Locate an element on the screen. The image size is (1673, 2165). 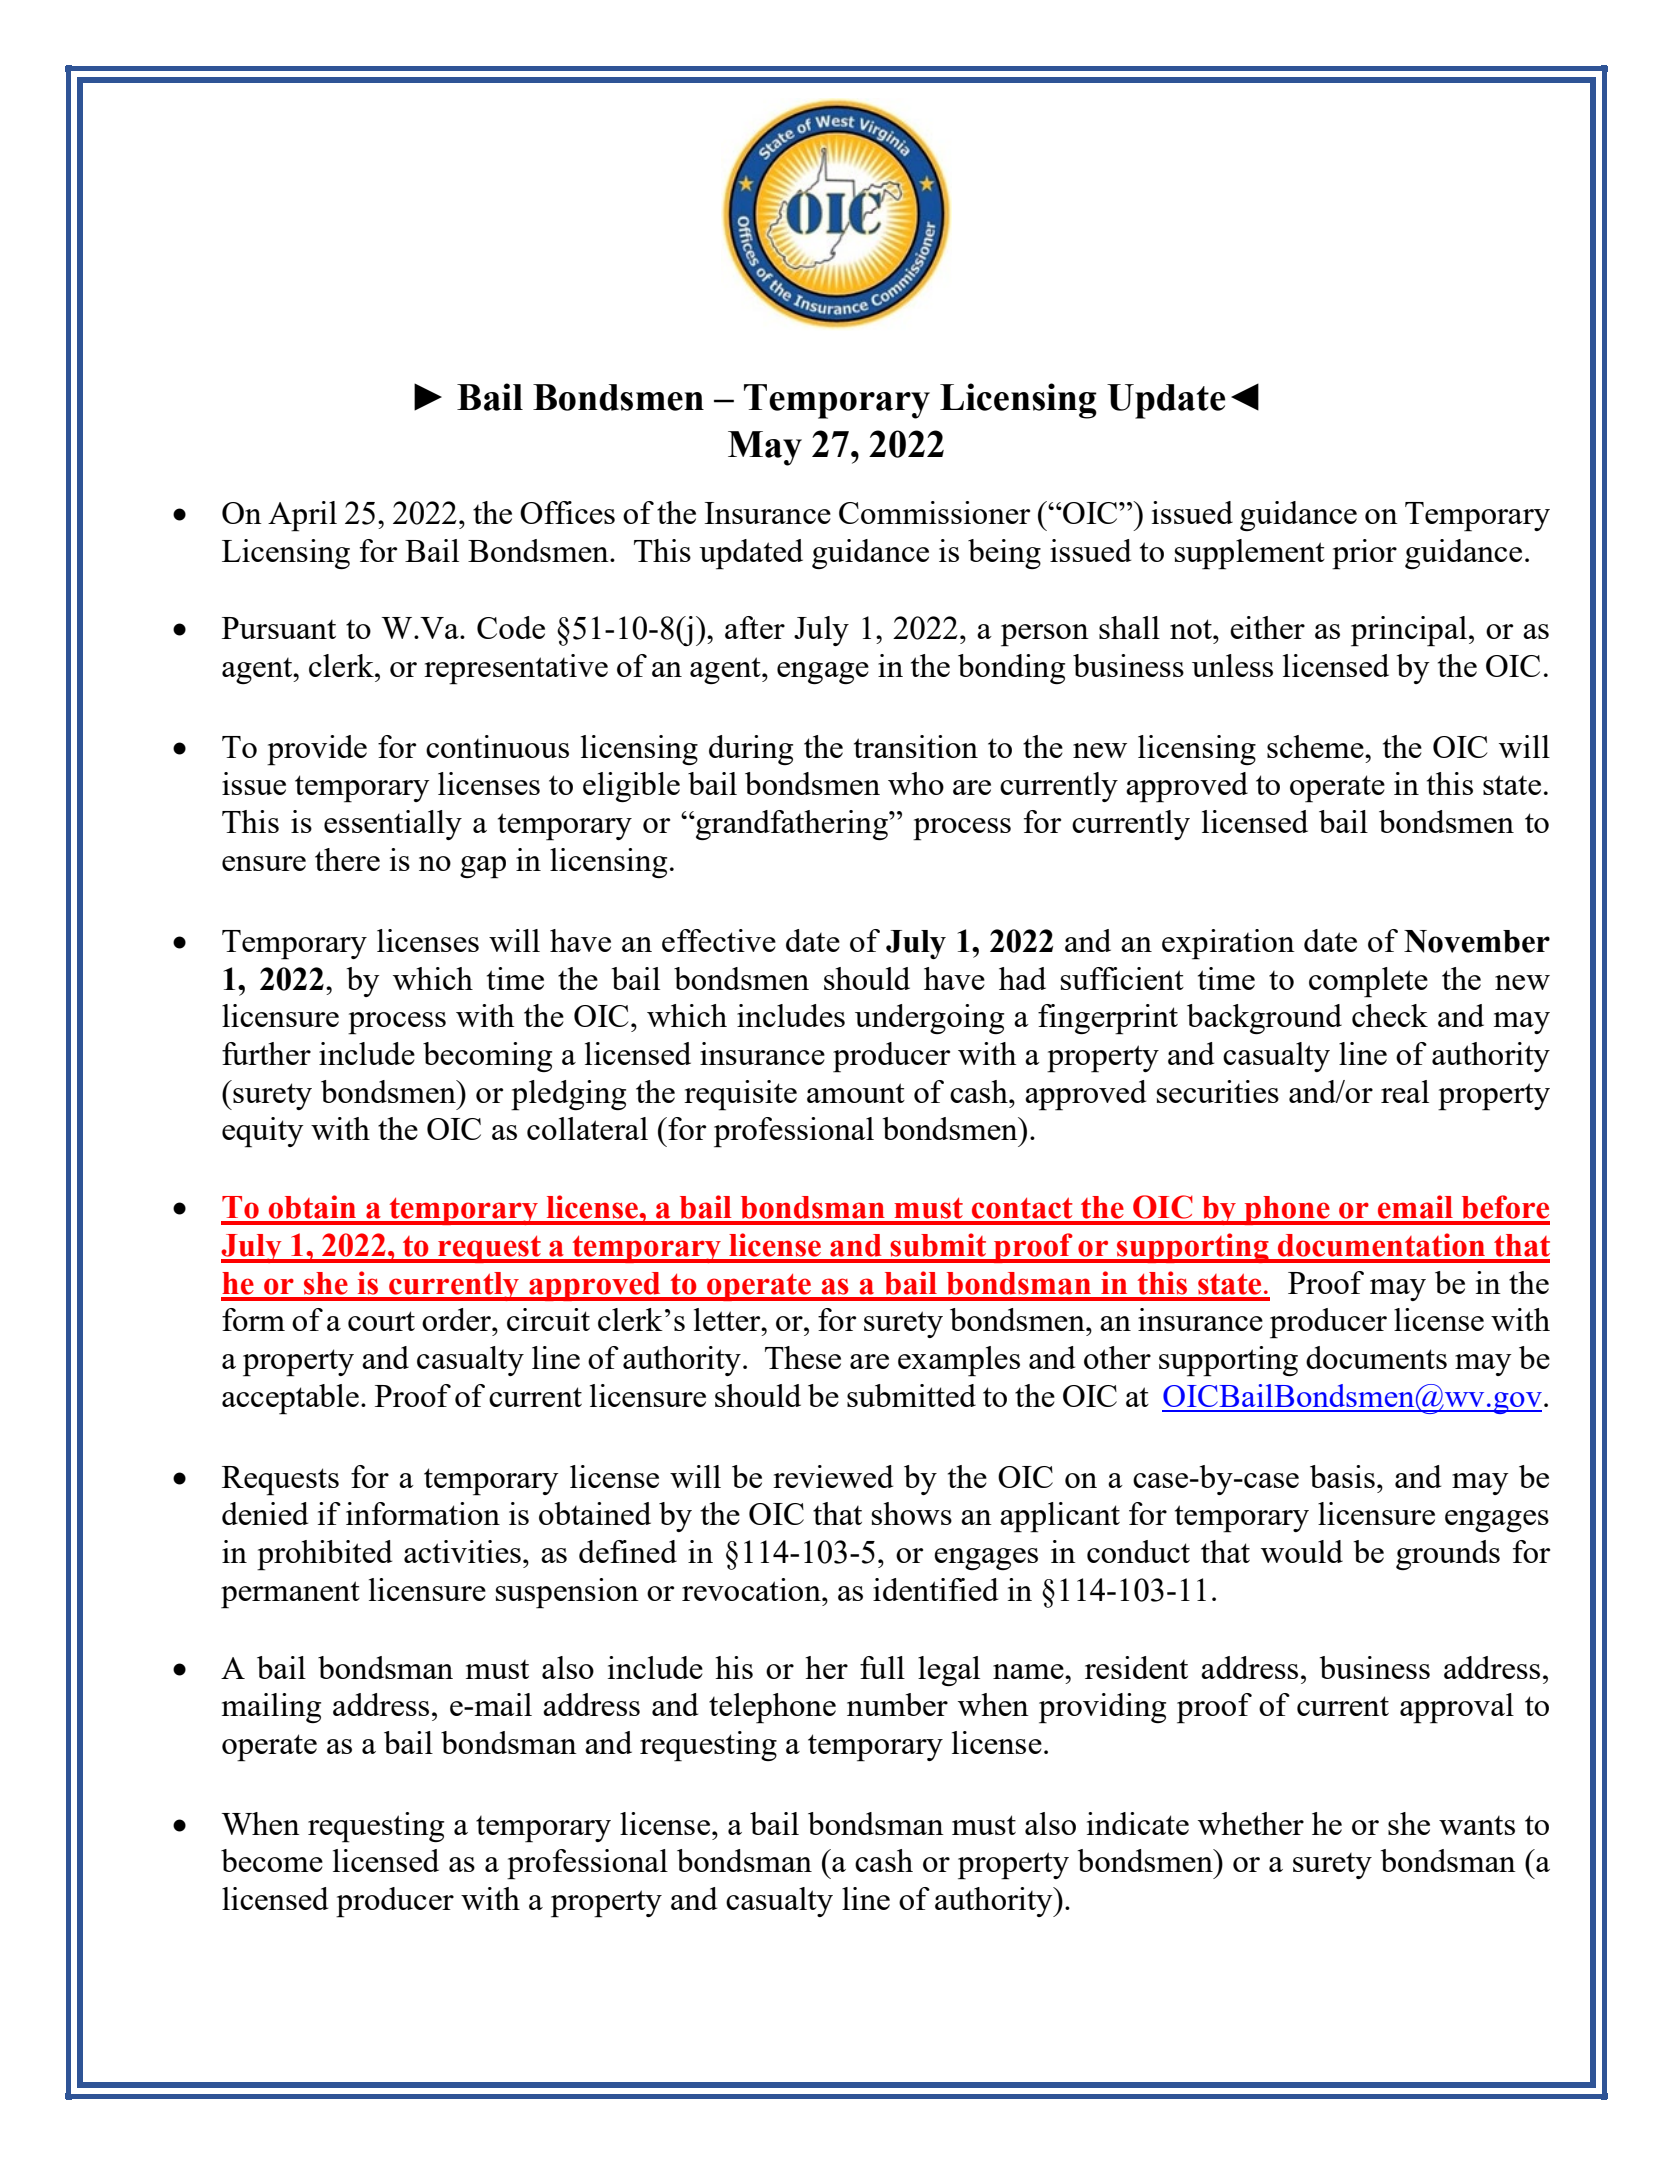
Commissioner is located at coordinates (934, 512).
